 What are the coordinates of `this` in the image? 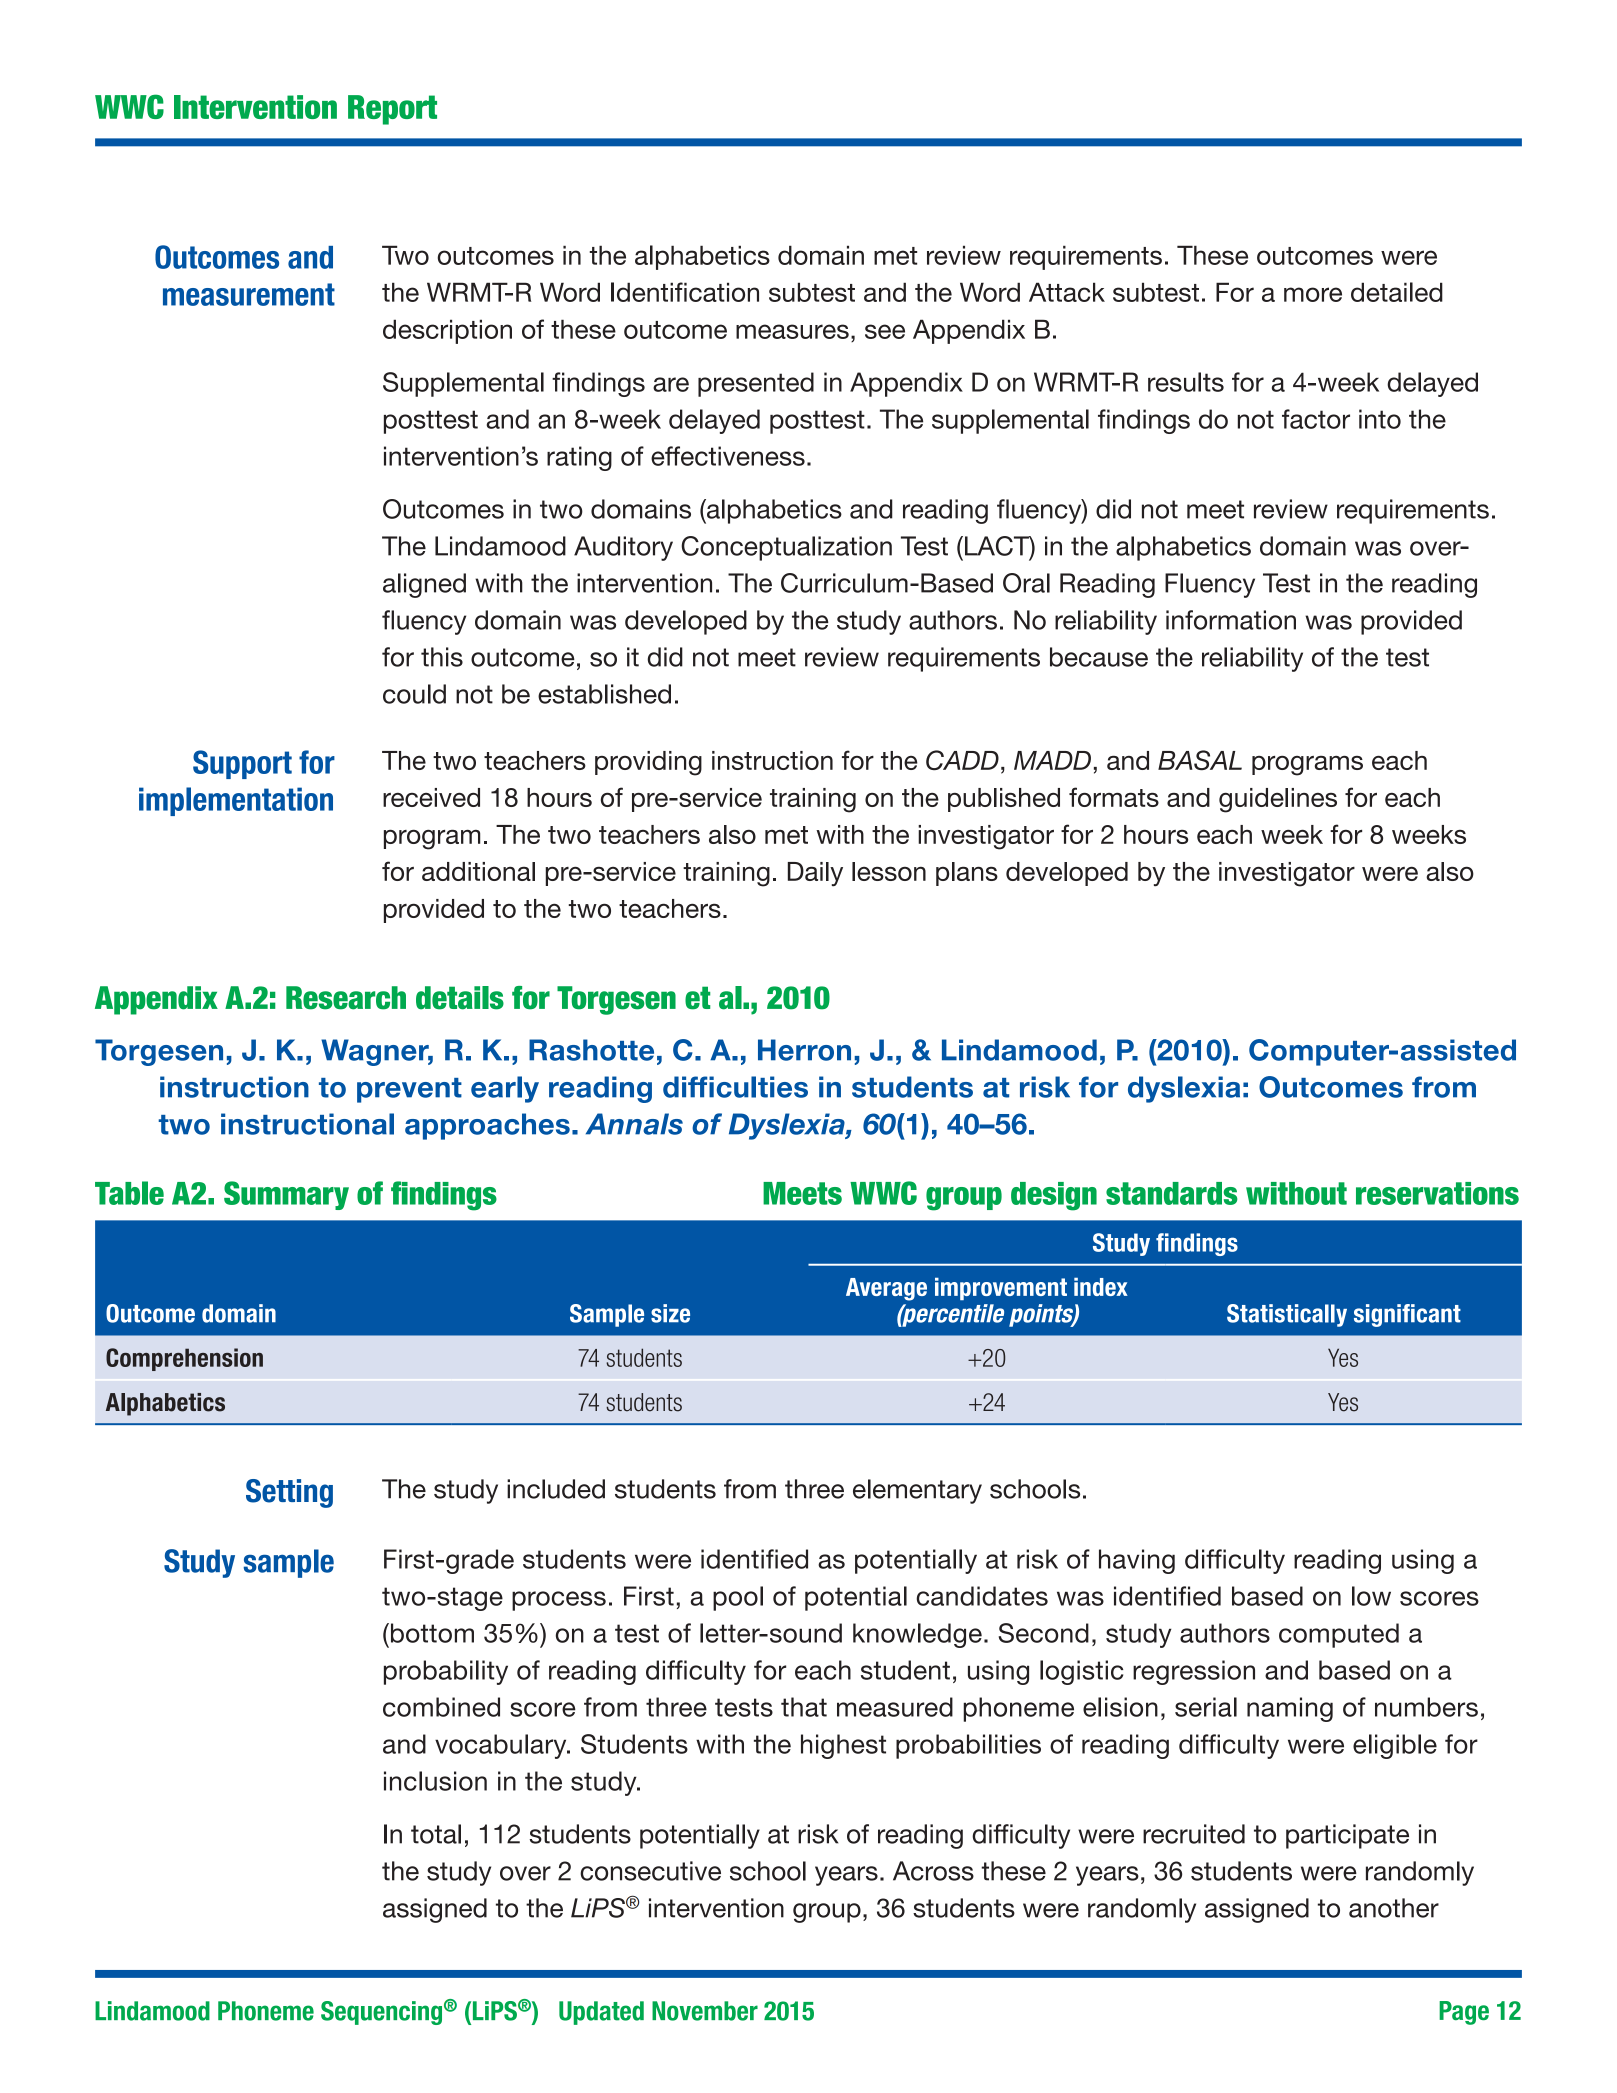 It's located at (442, 657).
